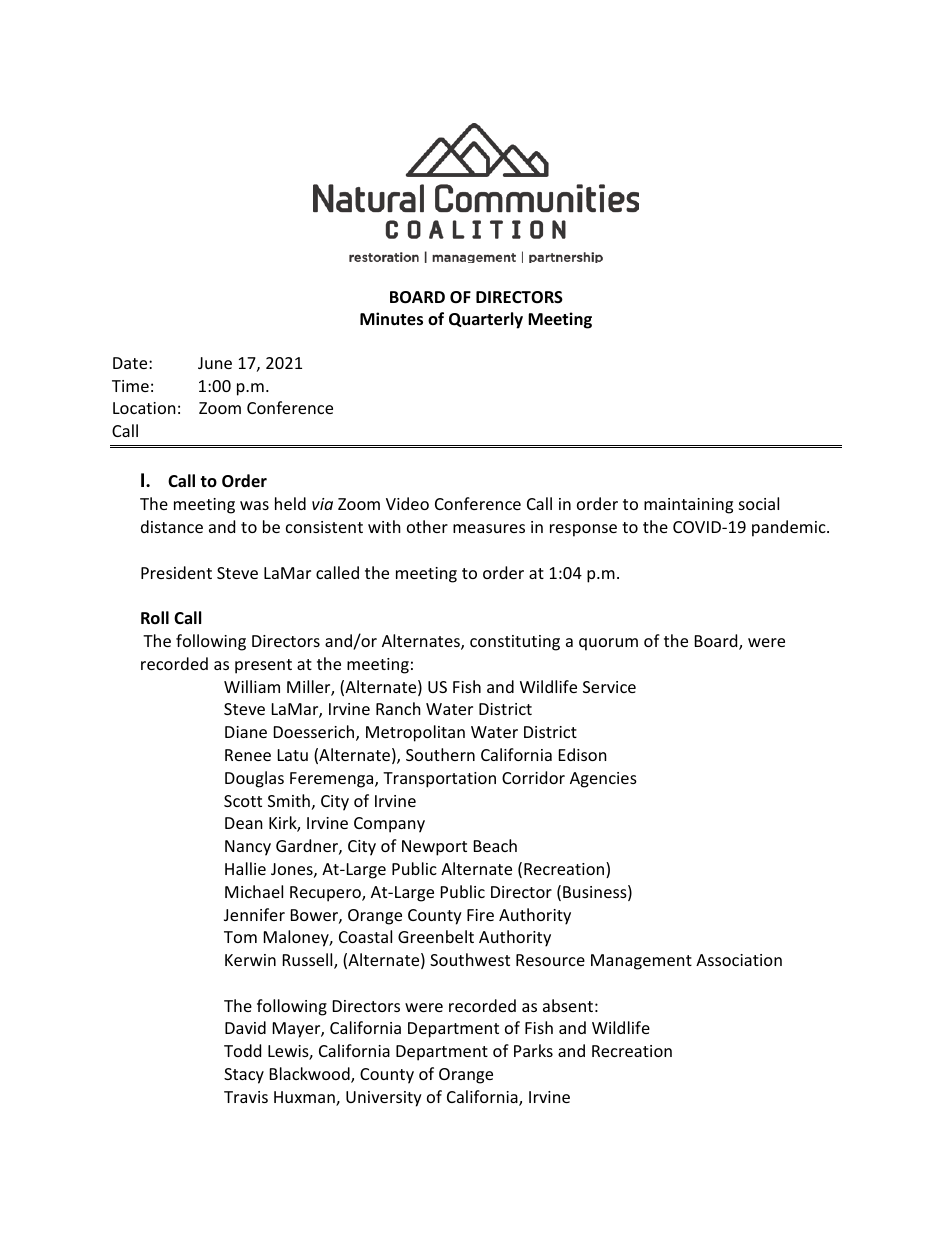 This screenshot has height=1233, width=952. I want to click on June, so click(215, 363).
